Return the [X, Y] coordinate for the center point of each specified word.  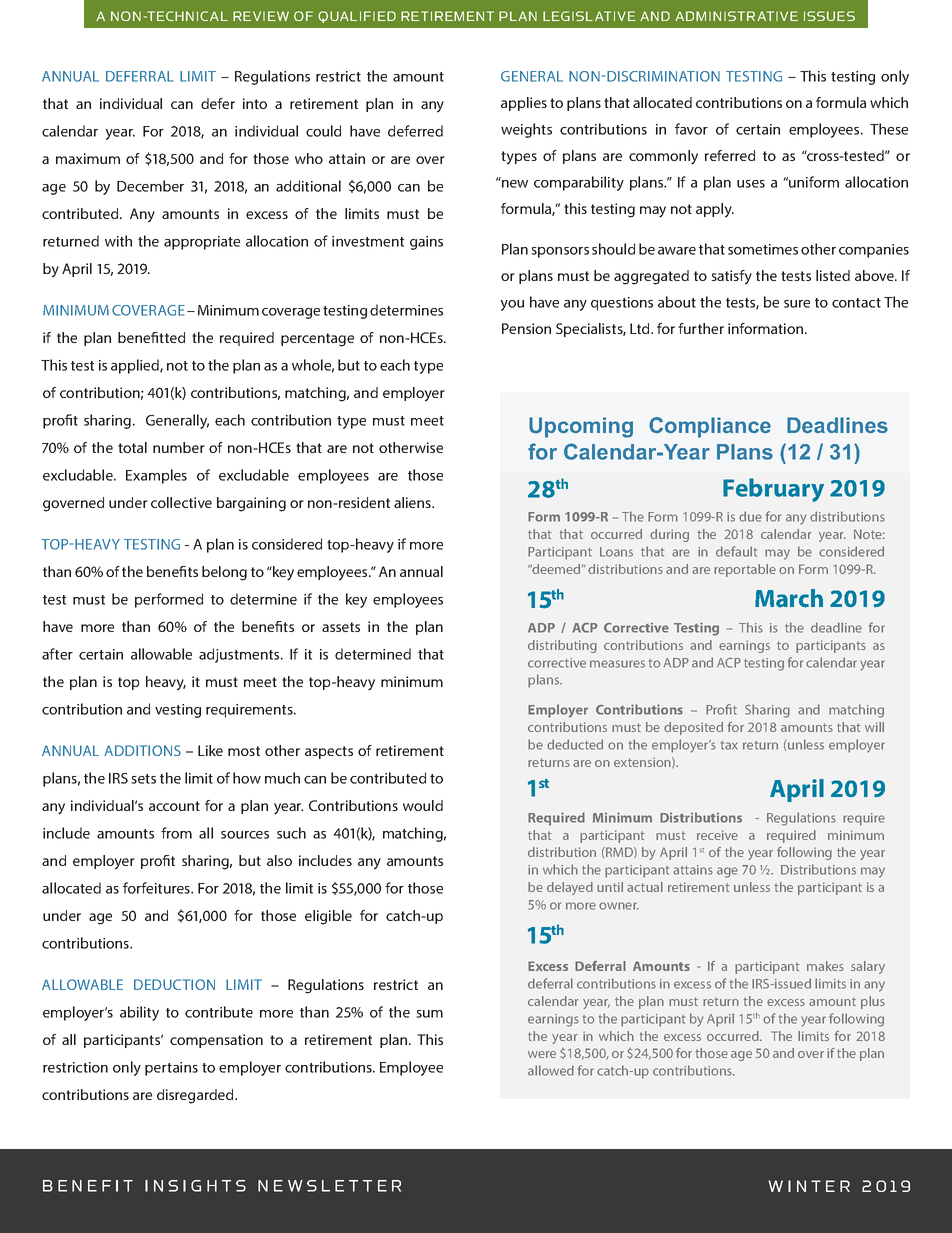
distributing [562, 646]
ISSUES [829, 16]
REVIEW [261, 16]
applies [524, 104]
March [789, 598]
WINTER [809, 1186]
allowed [551, 1070]
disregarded [196, 1096]
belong [224, 573]
